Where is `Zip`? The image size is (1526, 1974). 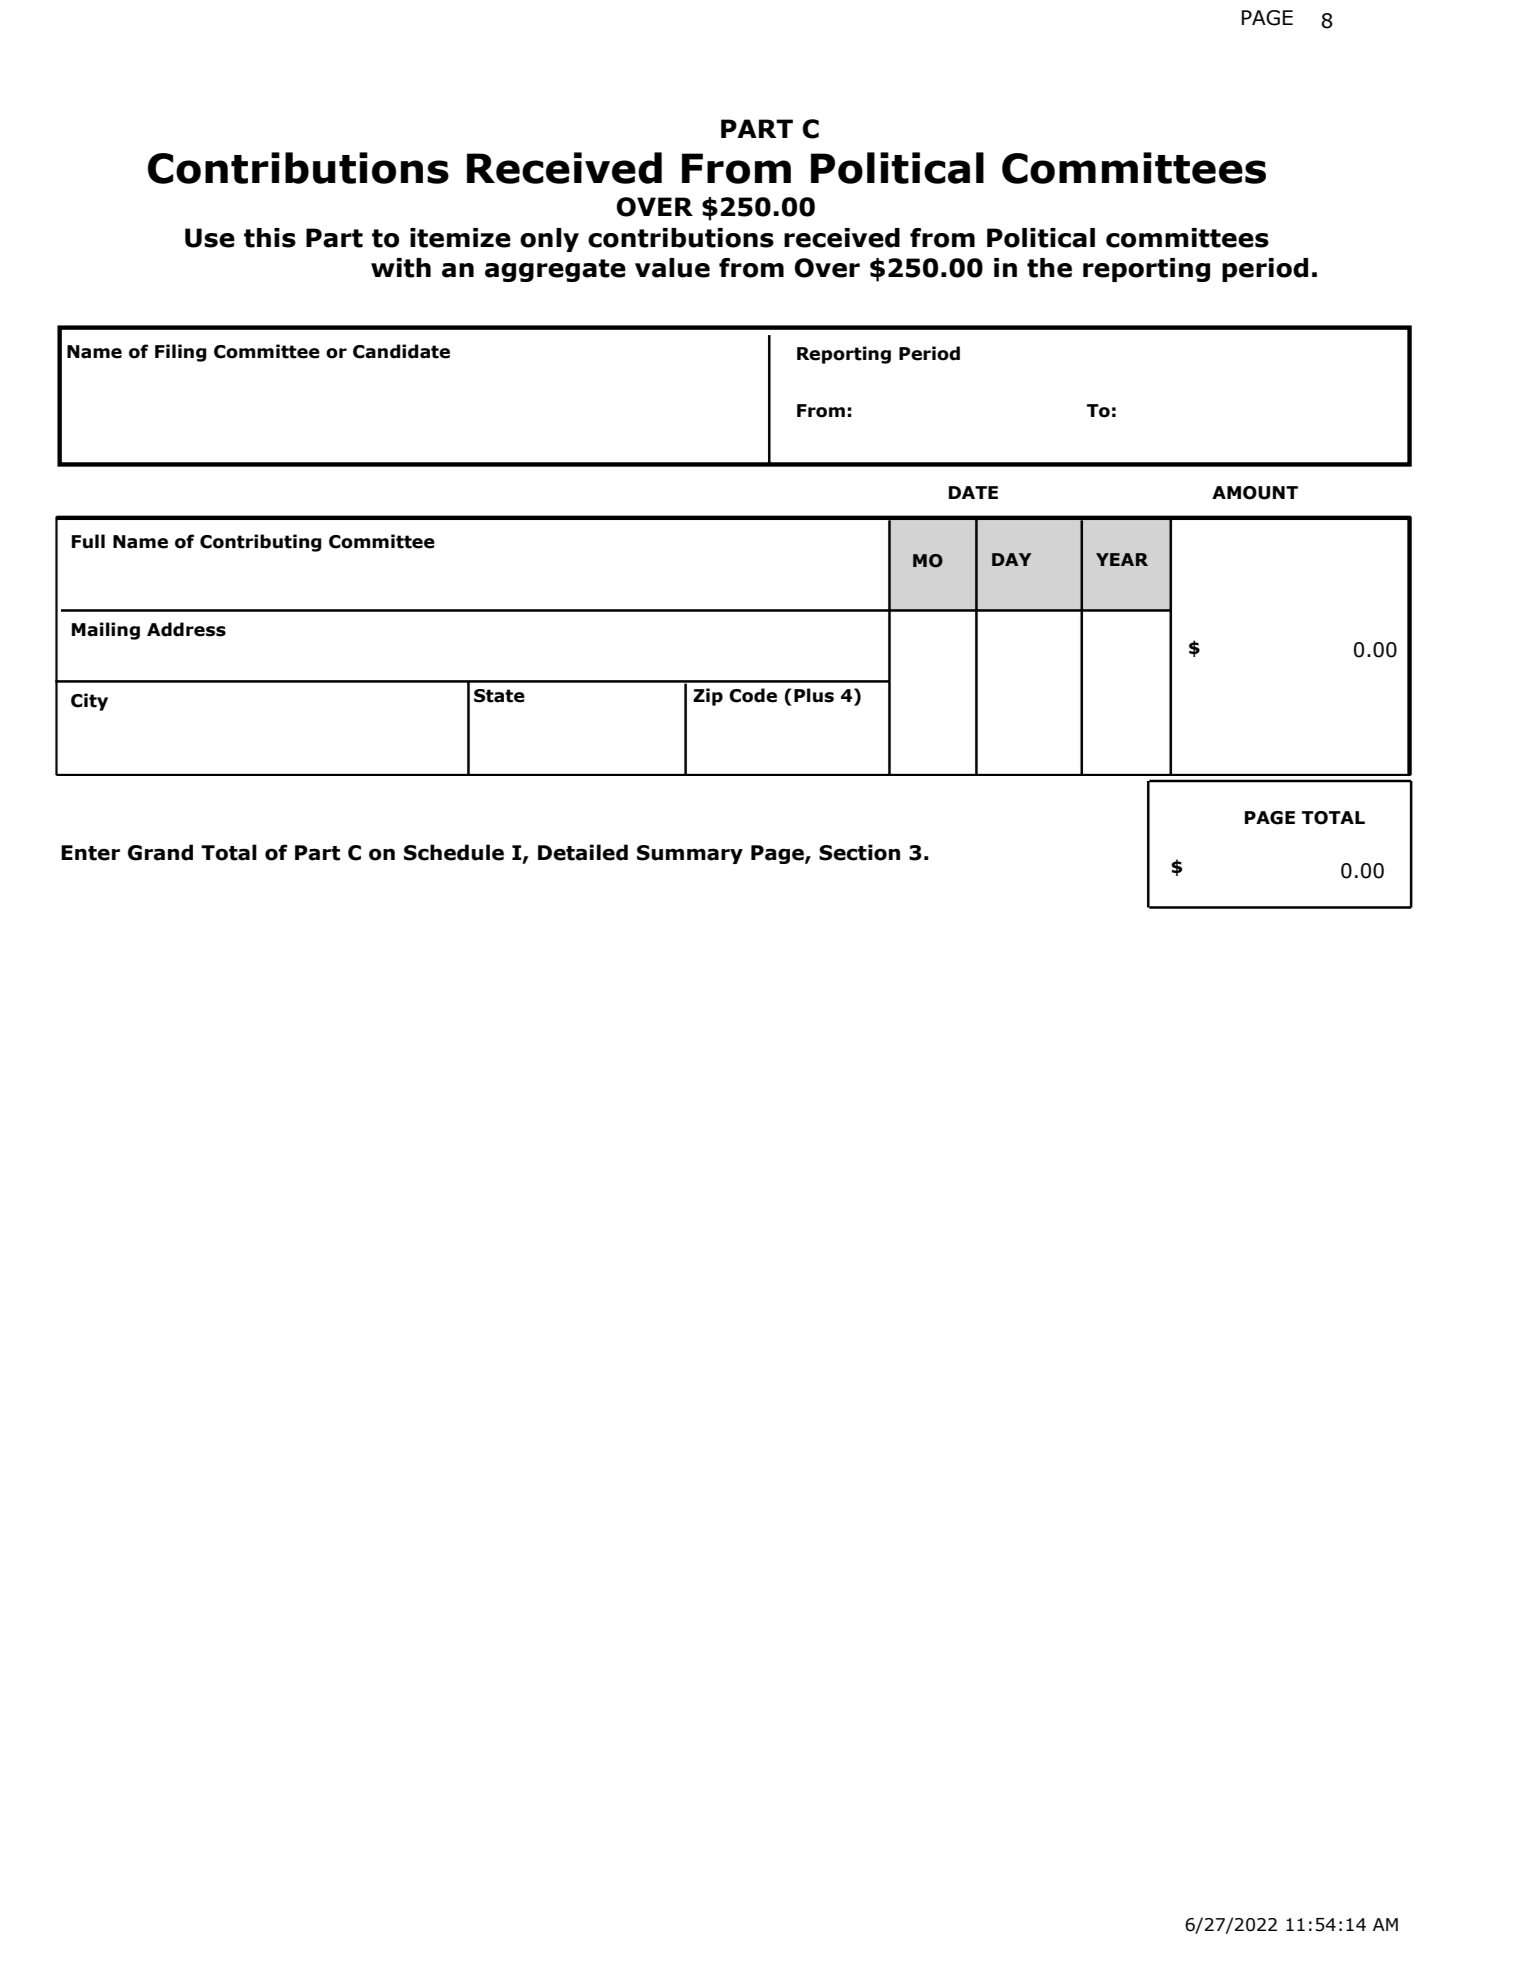
Zip is located at coordinates (708, 697).
